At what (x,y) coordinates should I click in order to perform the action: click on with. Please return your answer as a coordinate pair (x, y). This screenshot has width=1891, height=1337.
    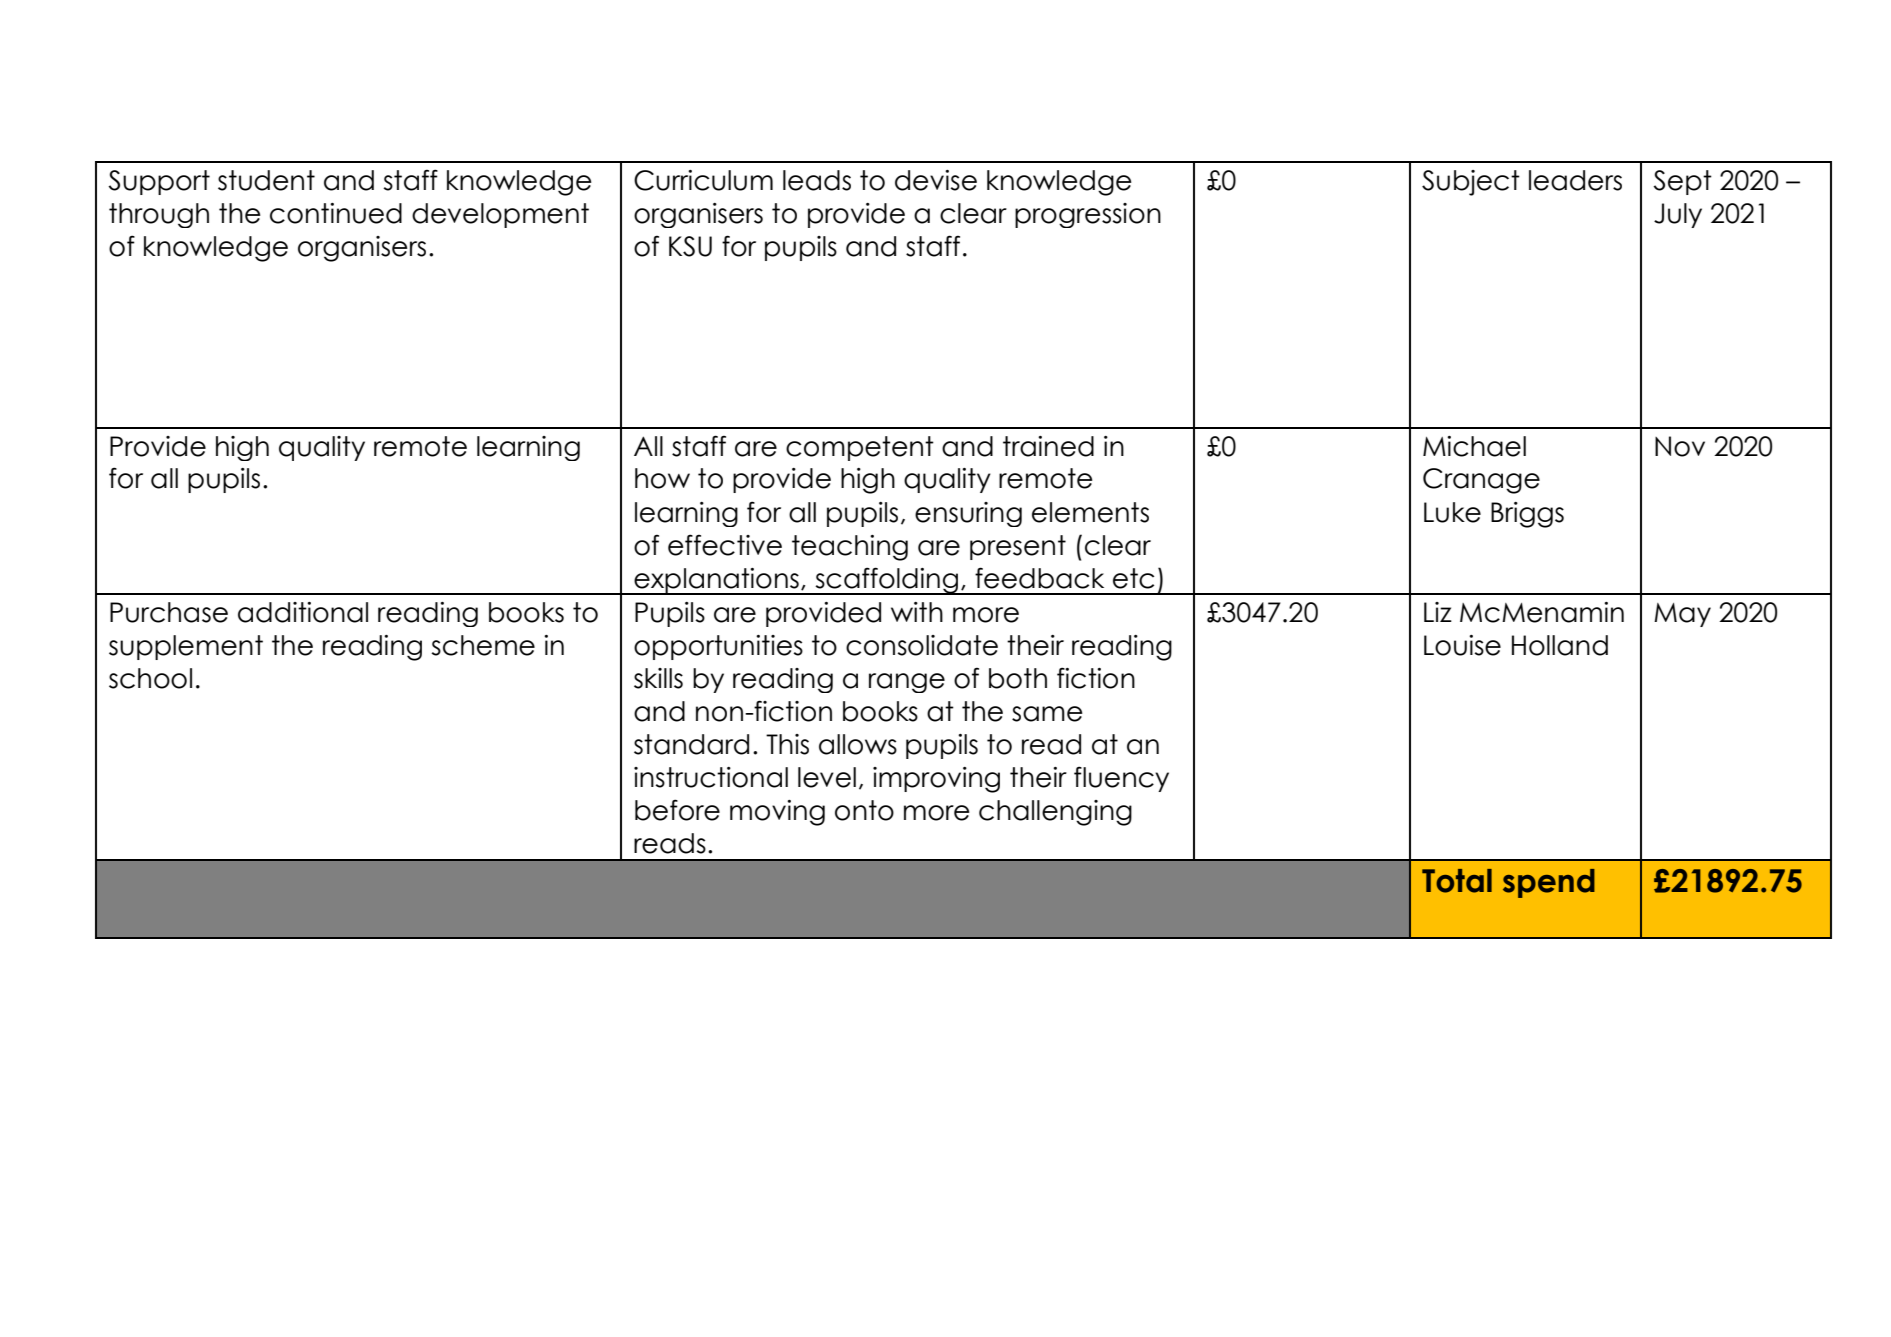
    Looking at the image, I should click on (917, 612).
